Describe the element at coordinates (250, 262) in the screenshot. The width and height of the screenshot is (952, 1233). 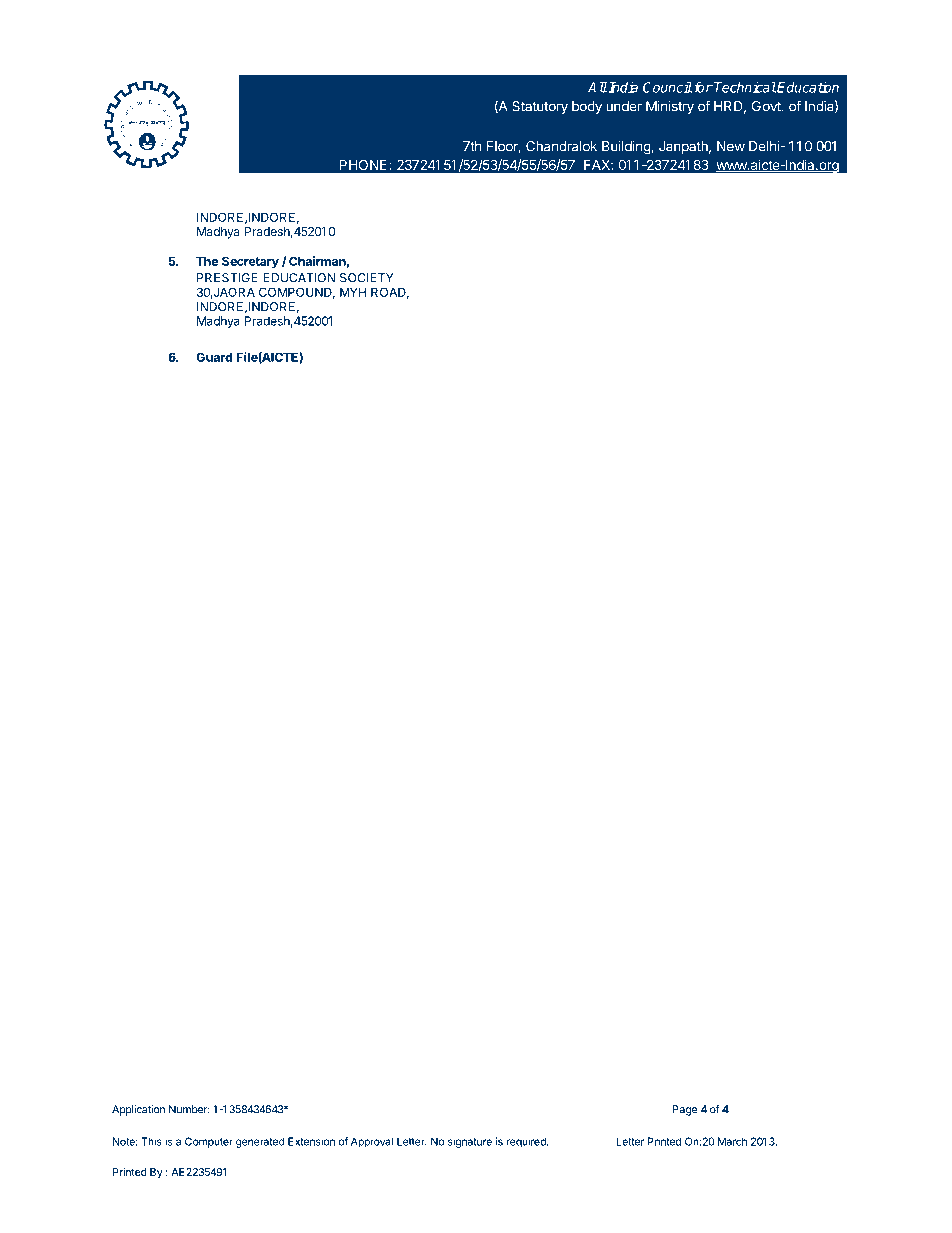
I see `Secretary` at that location.
